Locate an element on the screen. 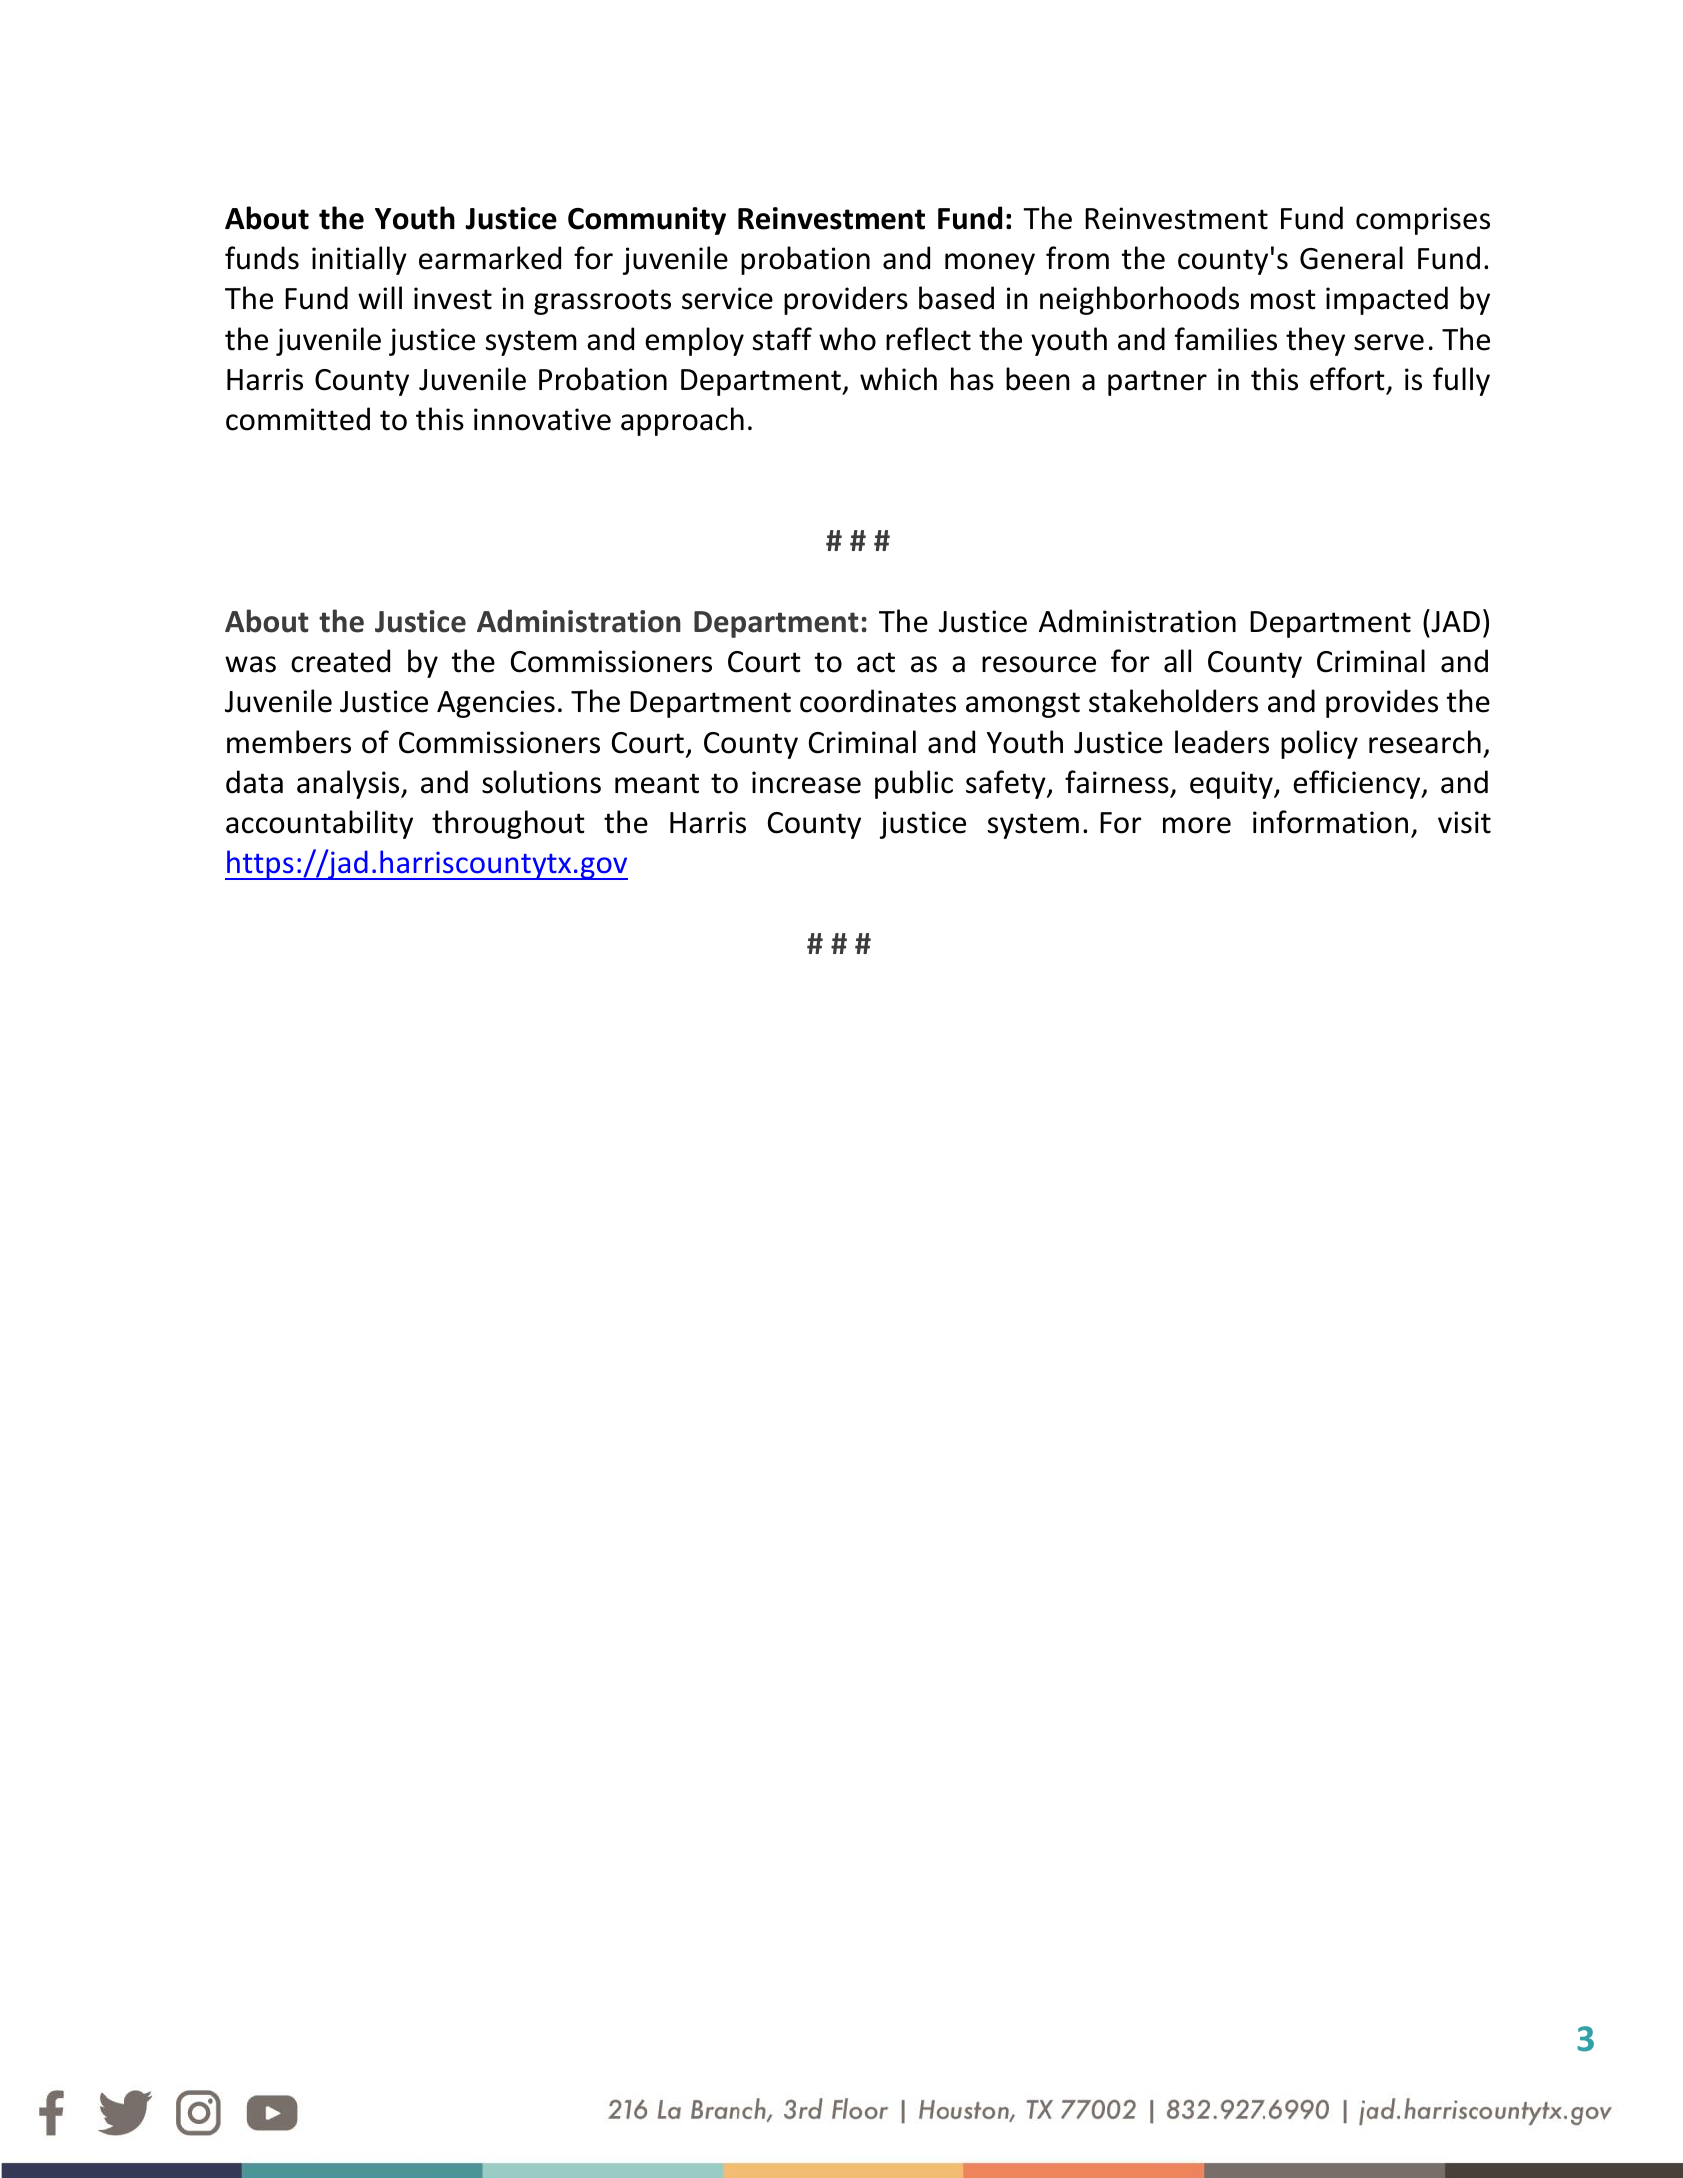  created is located at coordinates (340, 661).
